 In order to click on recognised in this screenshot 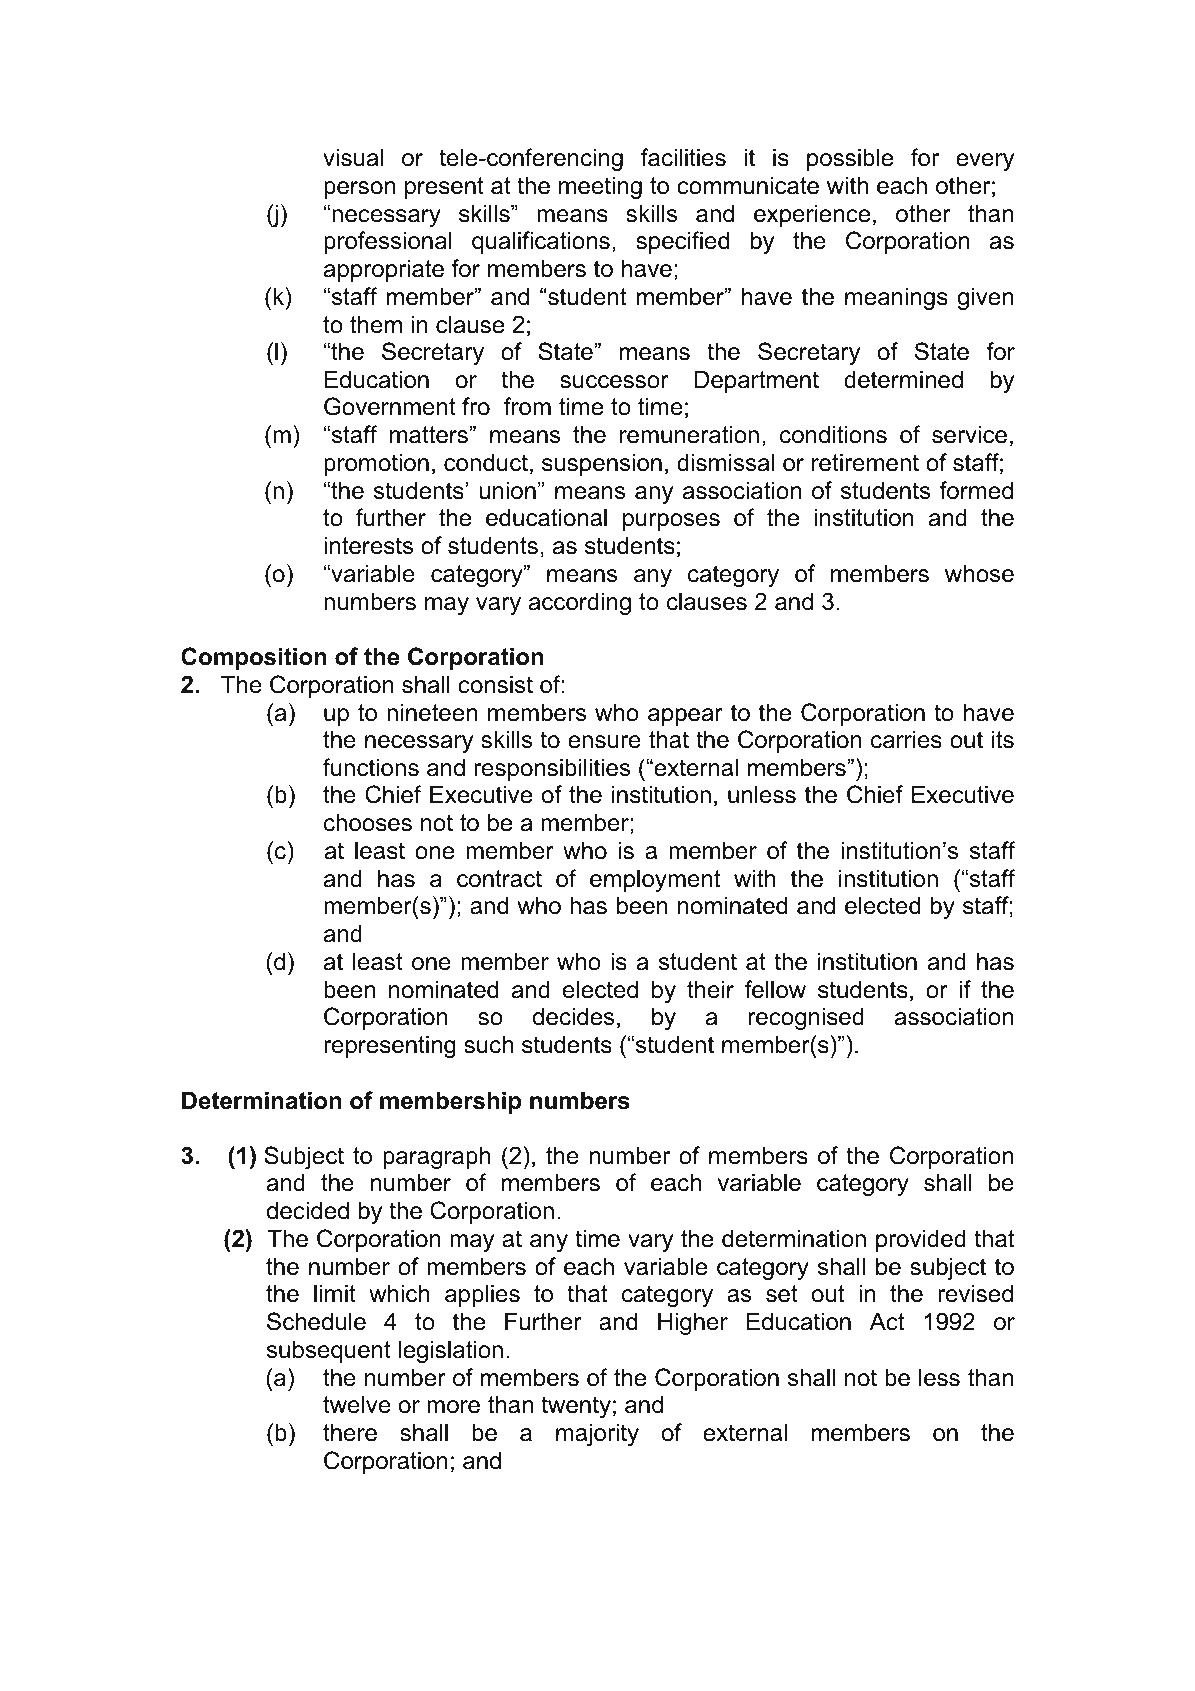, I will do `click(806, 1018)`.
